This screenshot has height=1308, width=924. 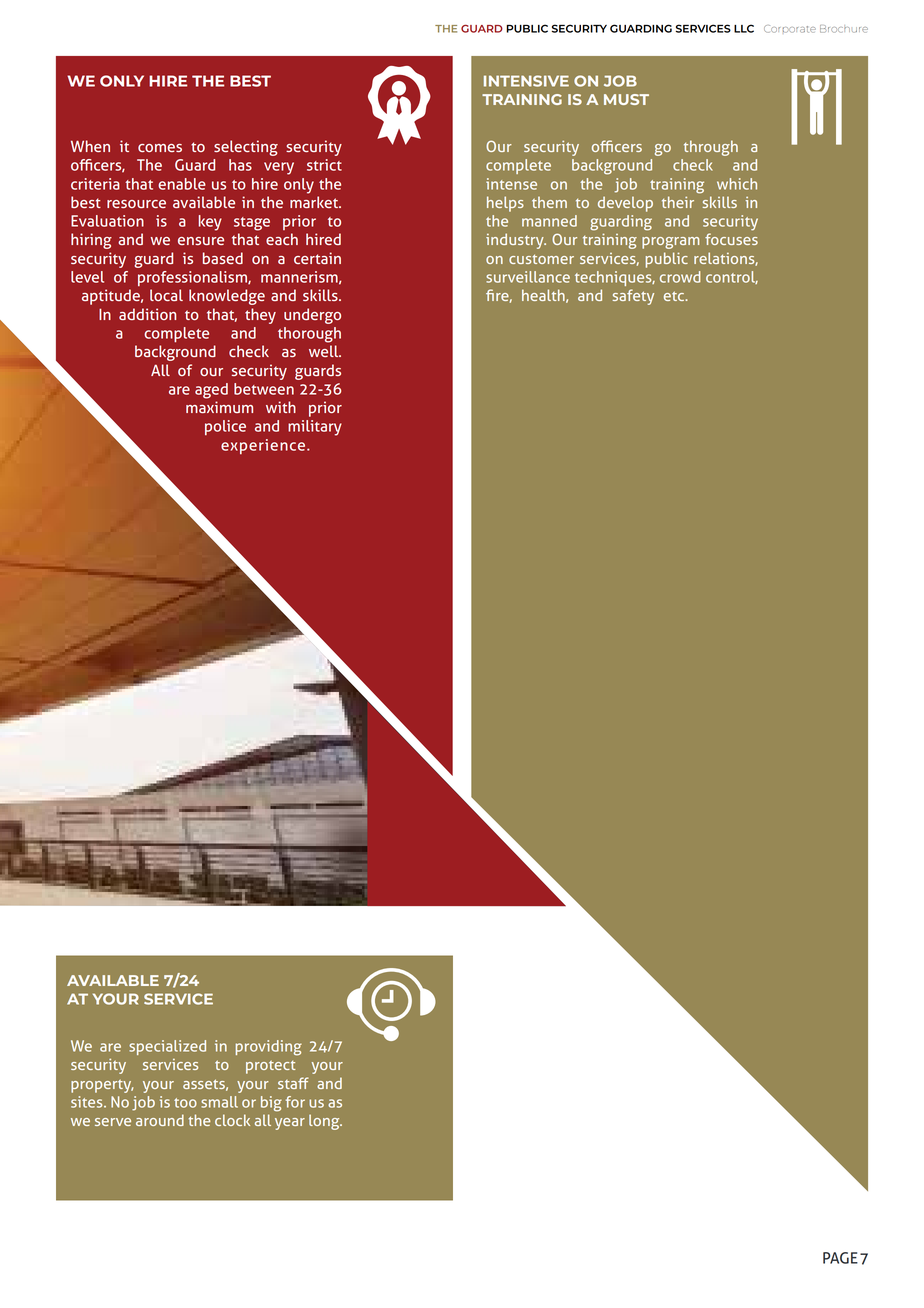 What do you see at coordinates (269, 1048) in the screenshot?
I see `providing` at bounding box center [269, 1048].
